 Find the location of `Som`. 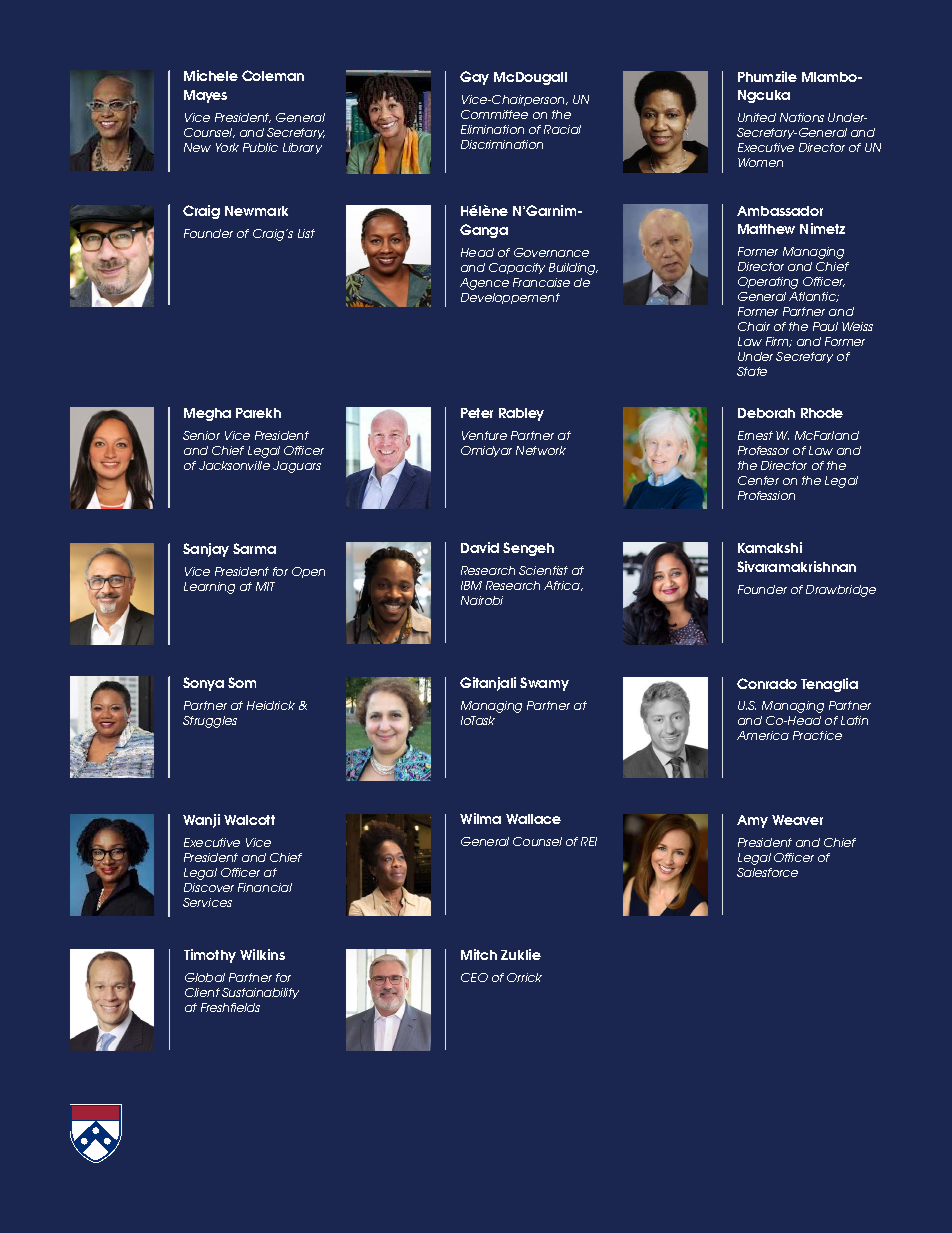

Som is located at coordinates (242, 682).
